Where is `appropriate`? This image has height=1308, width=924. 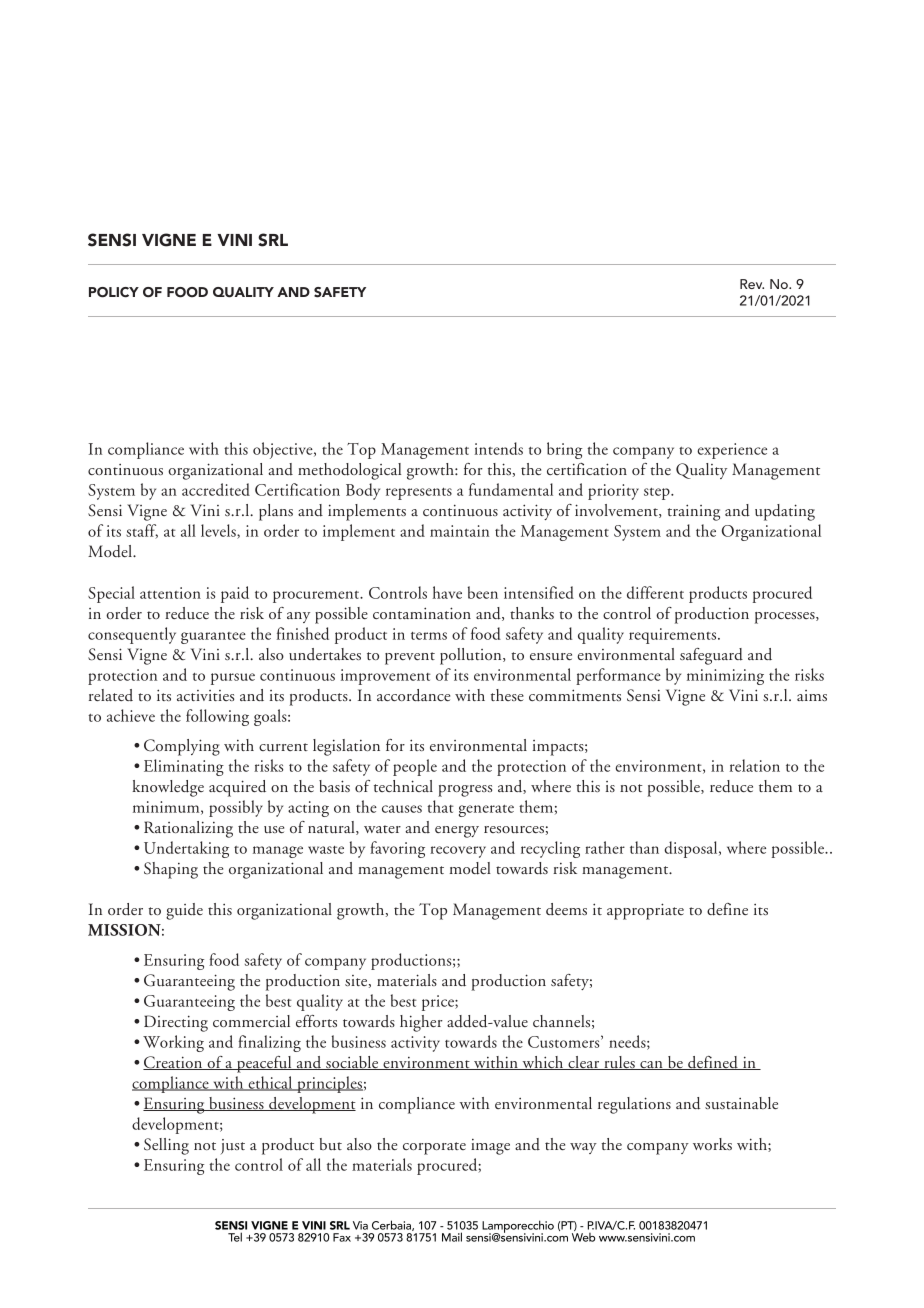
appropriate is located at coordinates (645, 911).
